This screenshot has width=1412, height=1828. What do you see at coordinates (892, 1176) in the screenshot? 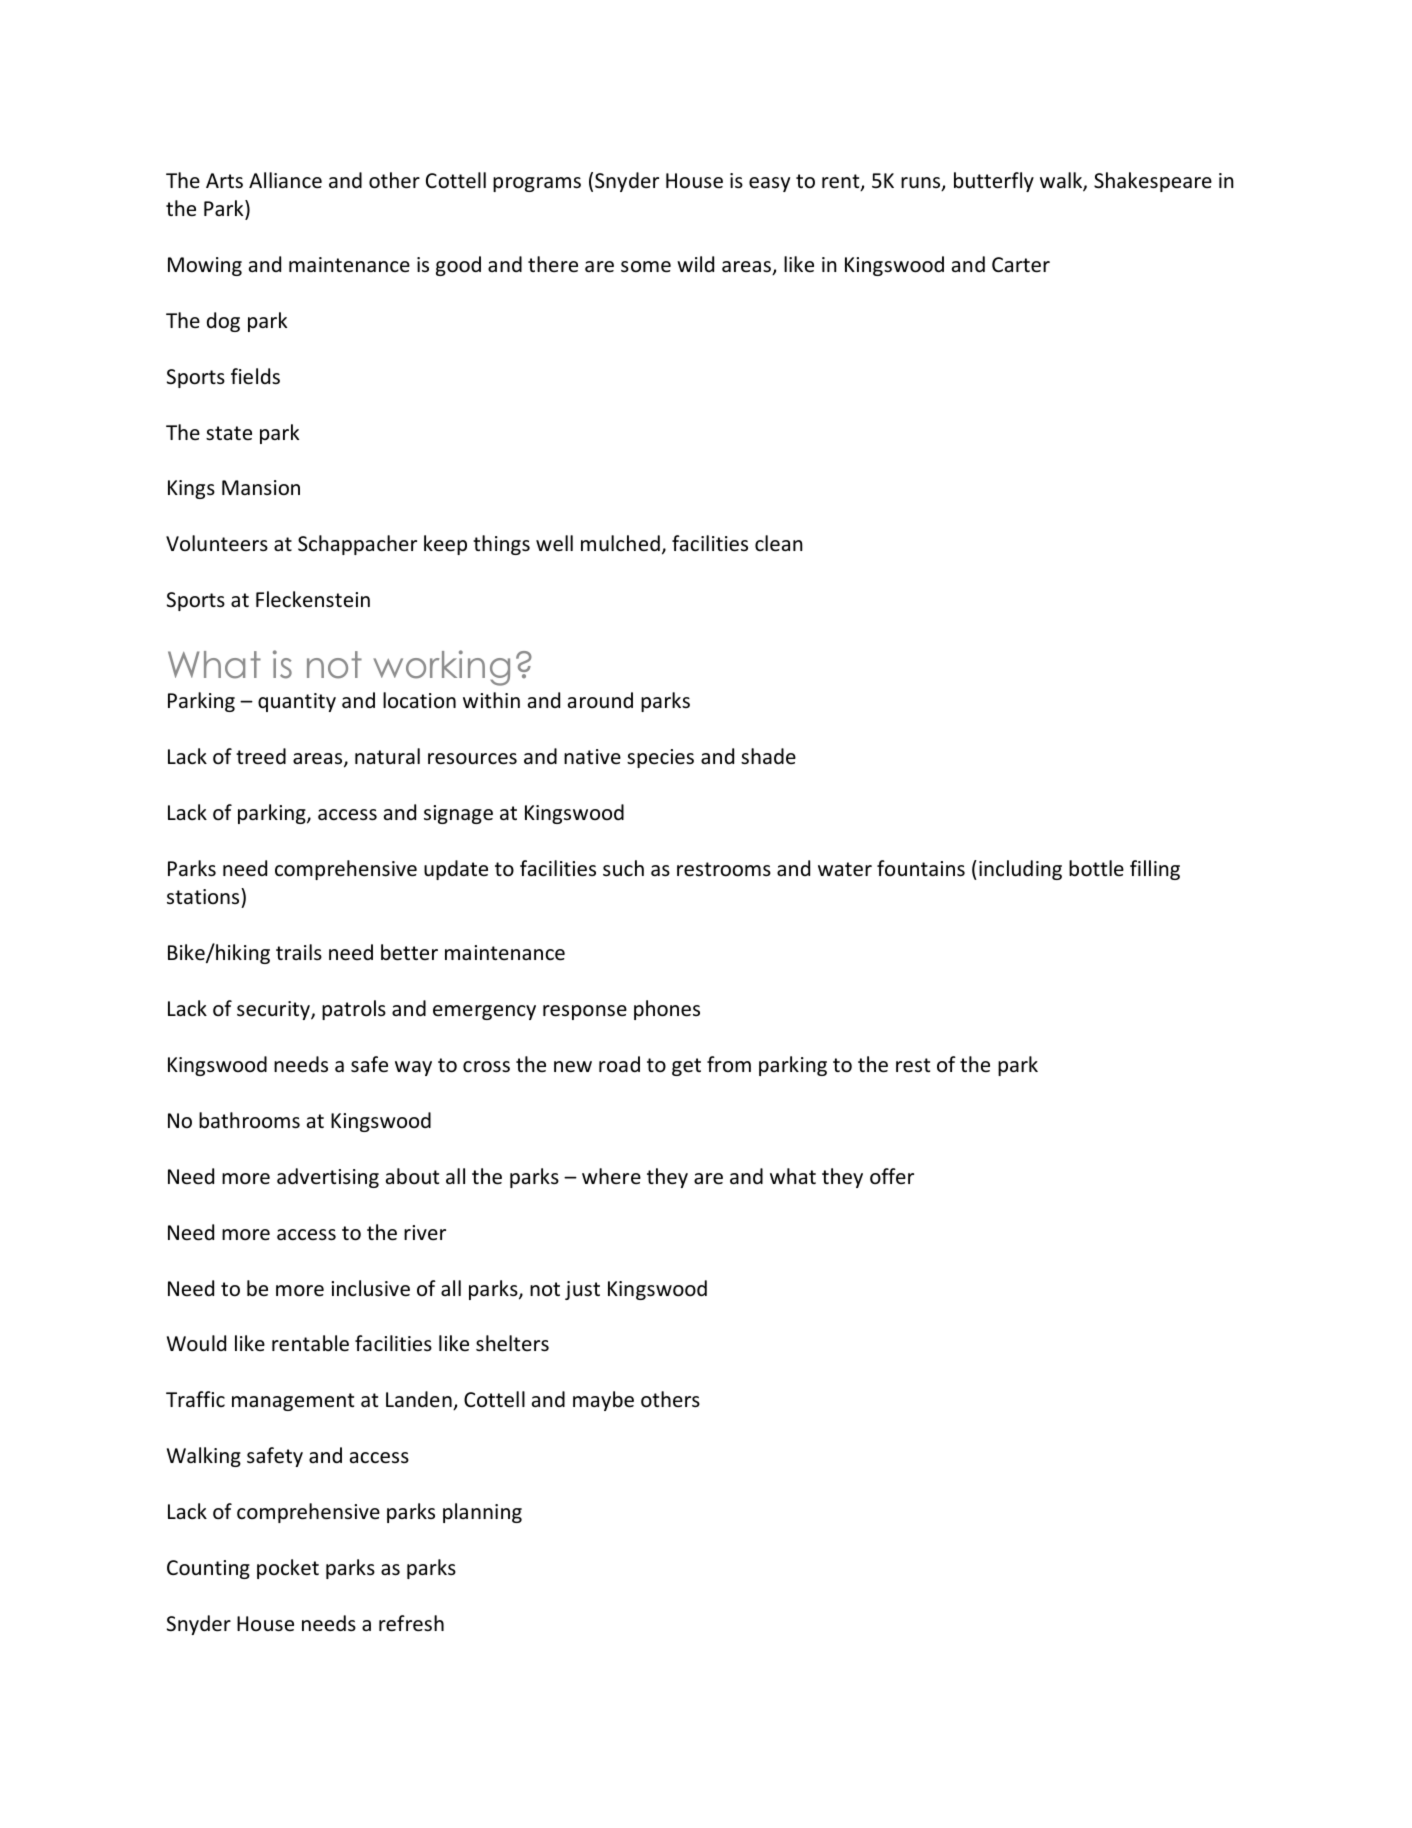
I see `offer` at bounding box center [892, 1176].
